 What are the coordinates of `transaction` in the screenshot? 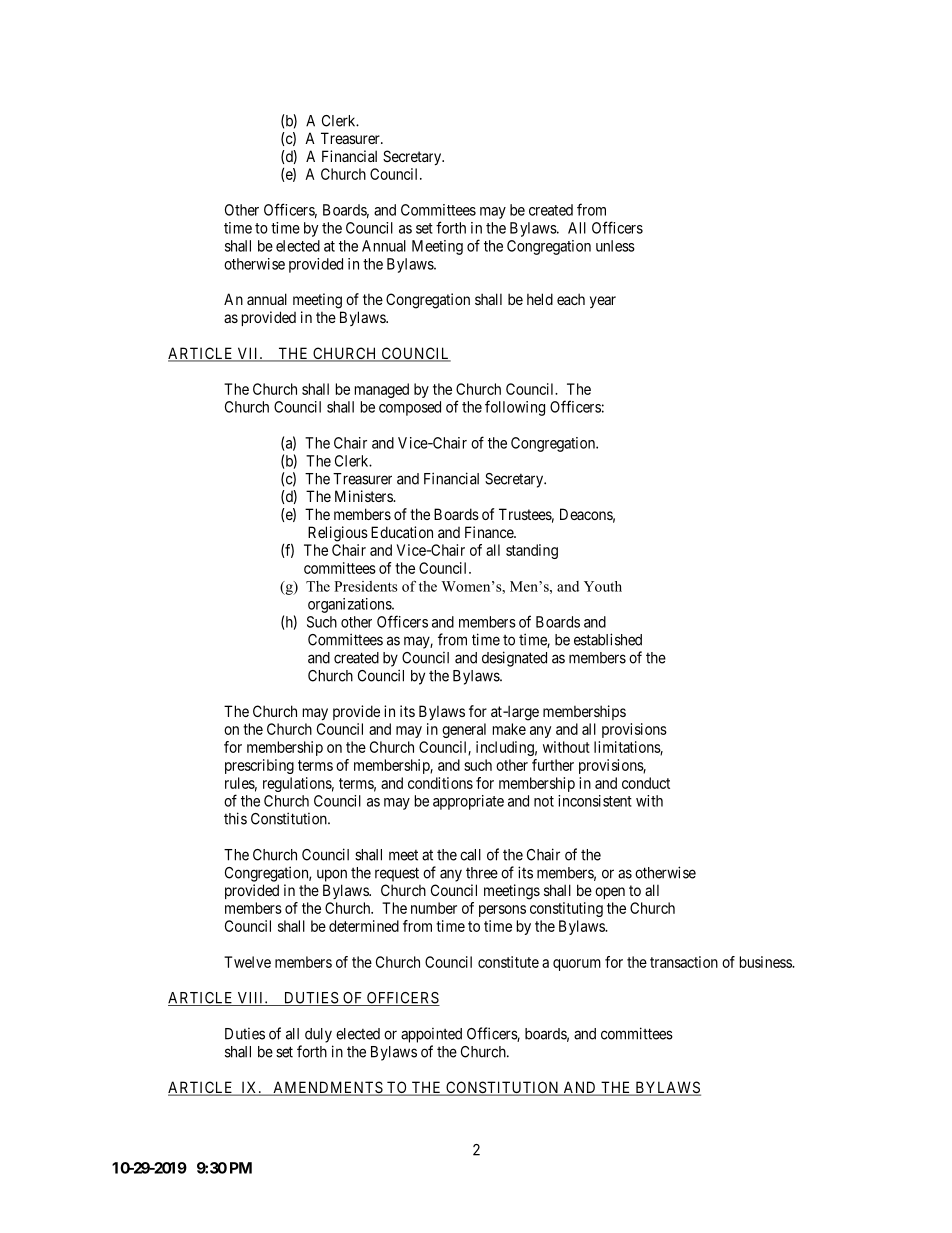 It's located at (684, 962).
